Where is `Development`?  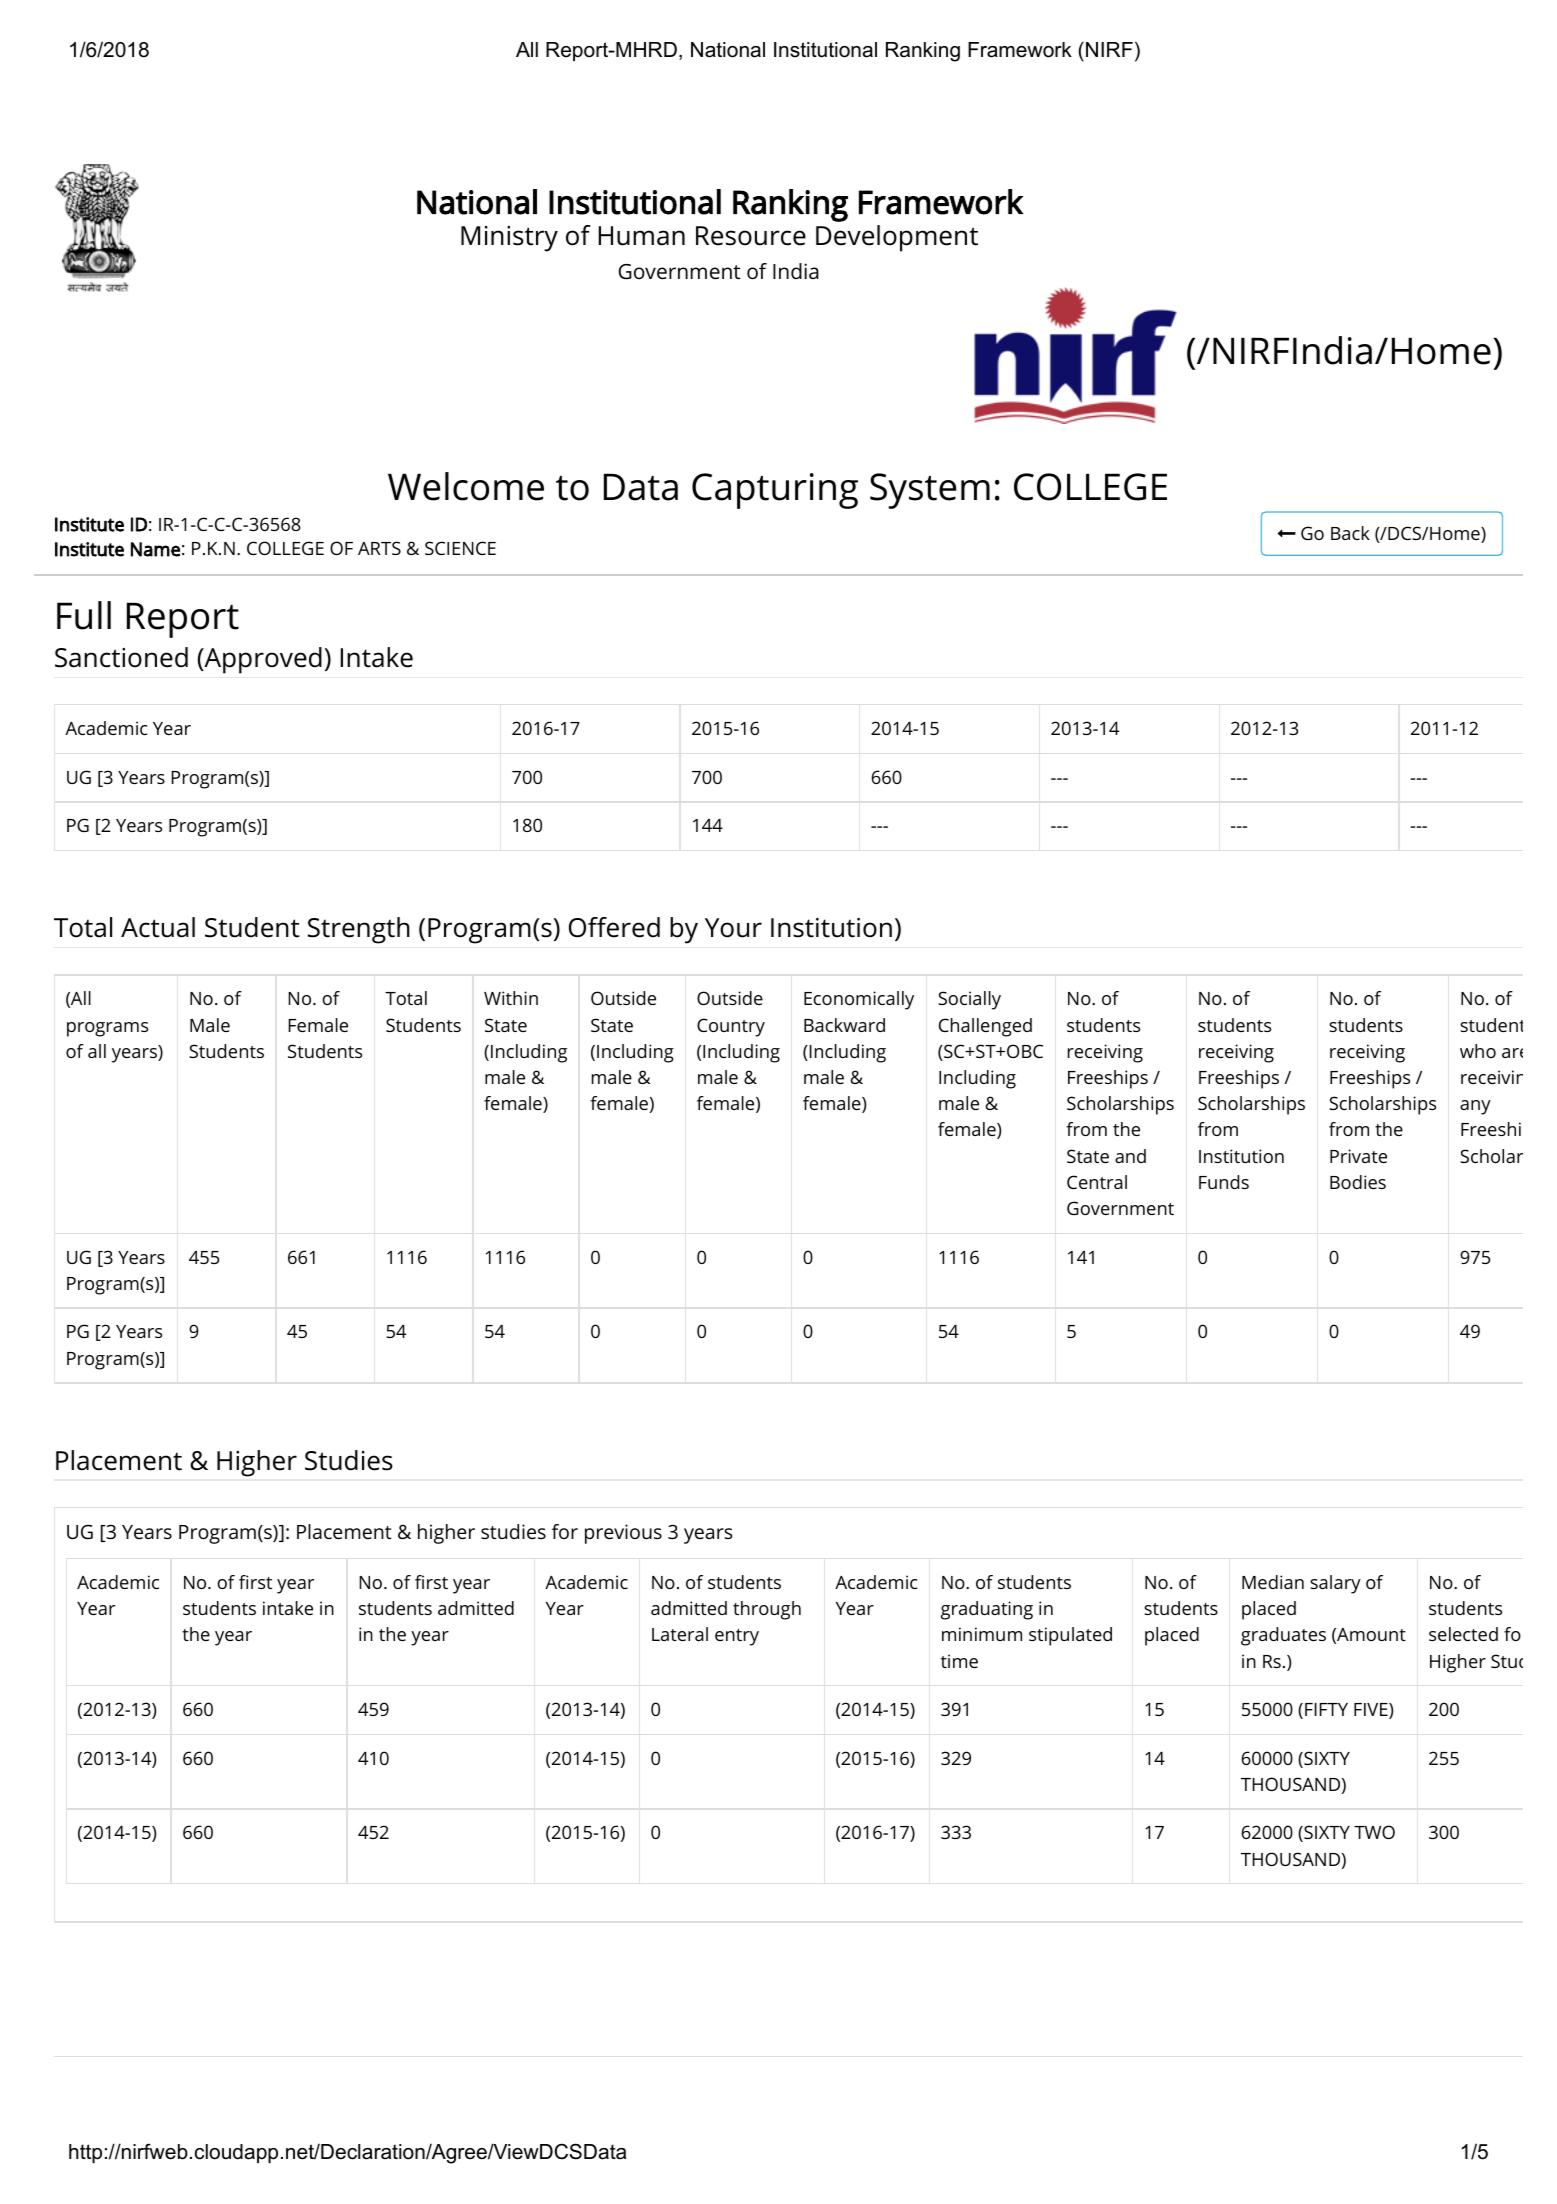
Development is located at coordinates (897, 238).
